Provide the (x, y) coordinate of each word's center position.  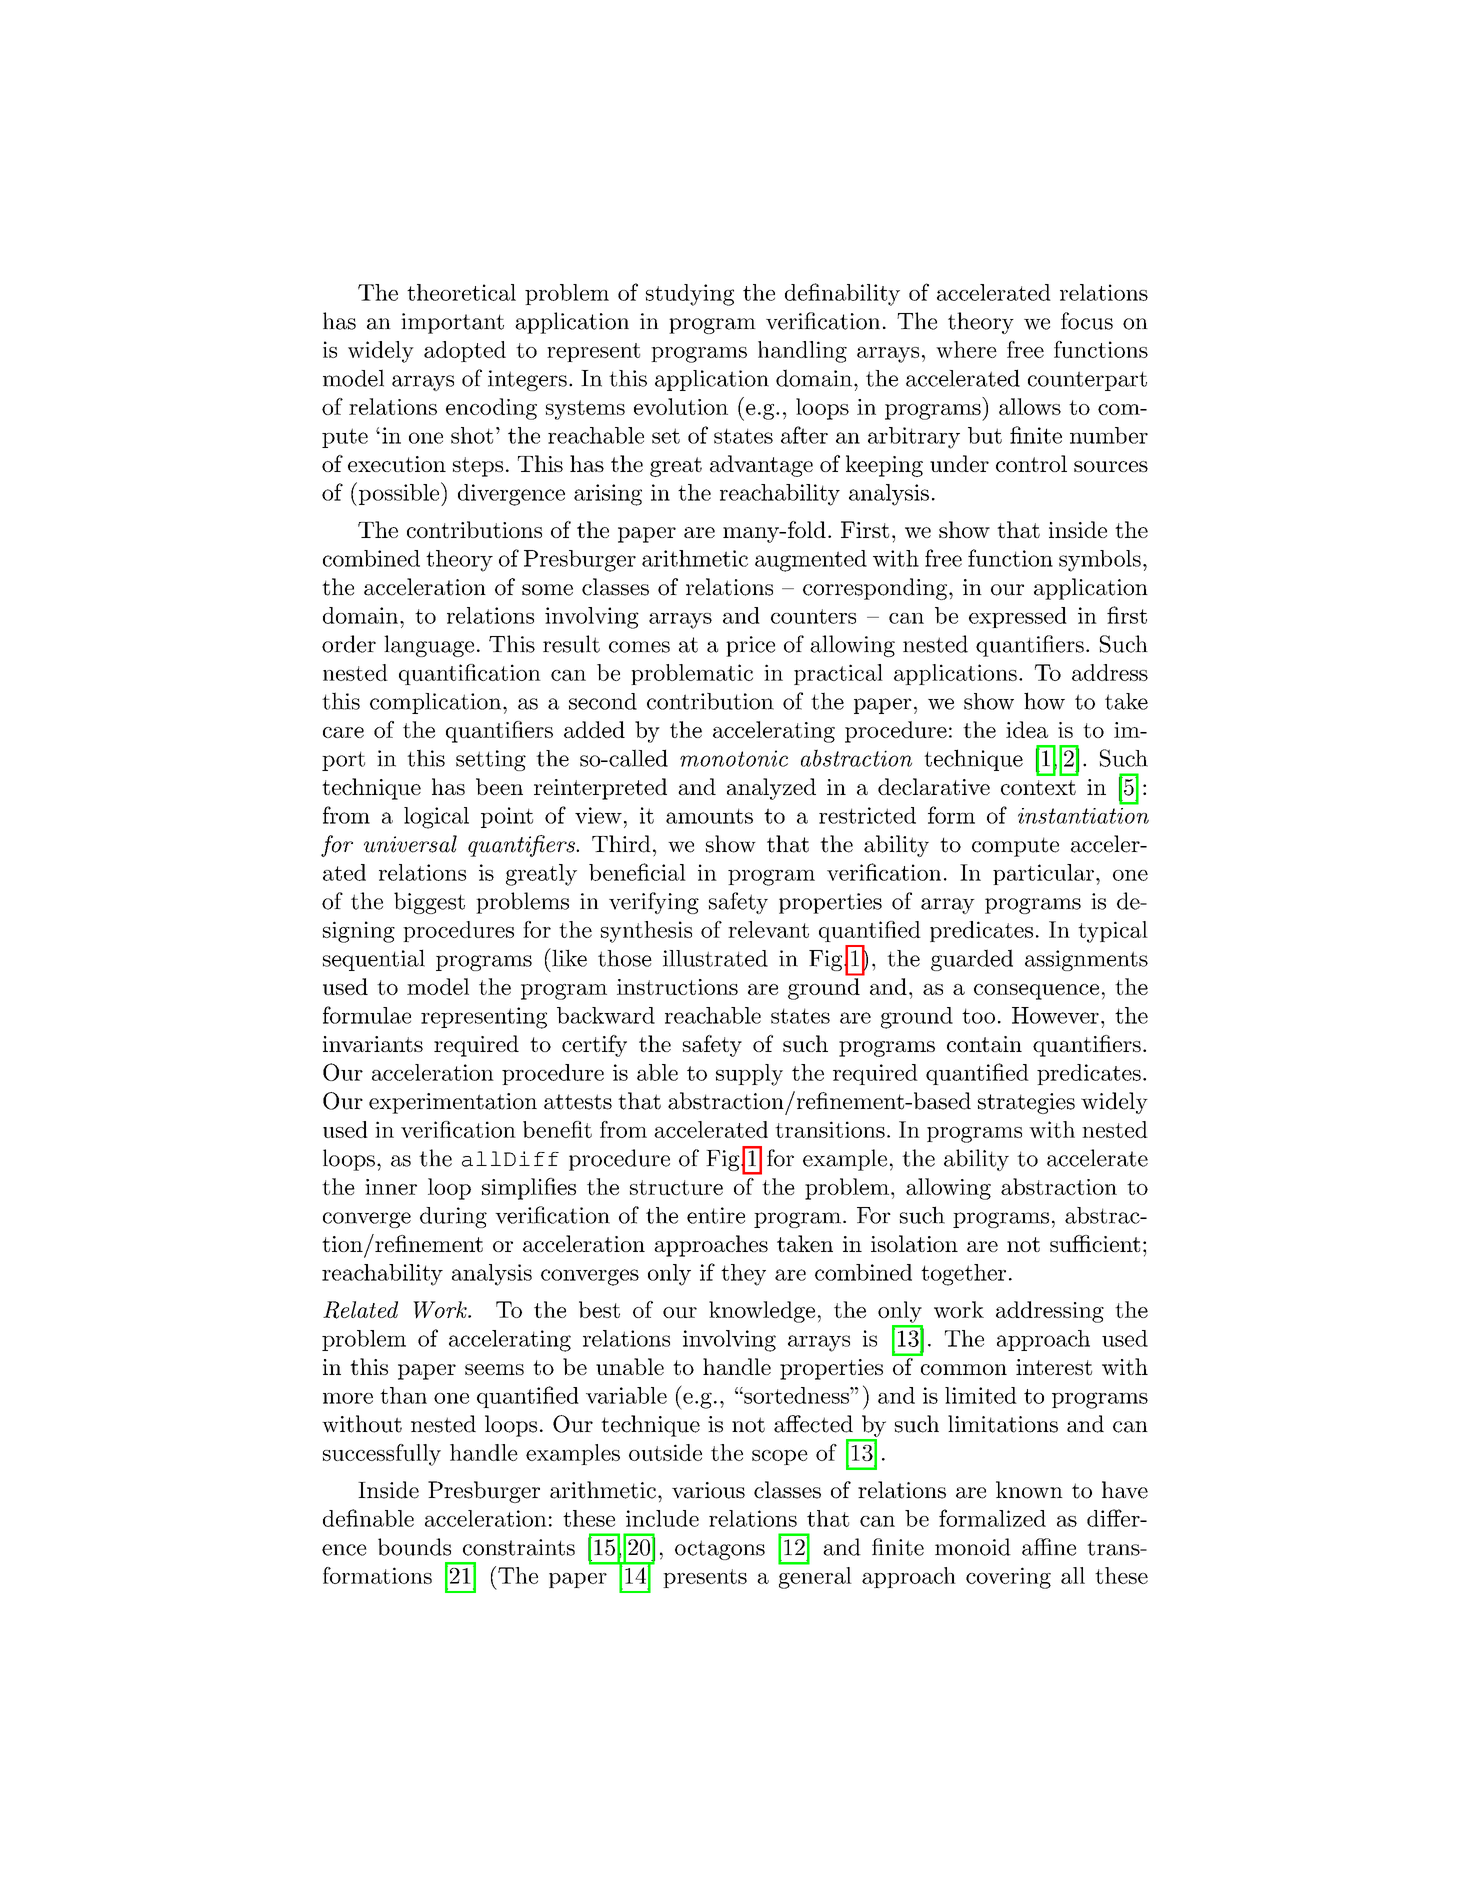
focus (1087, 321)
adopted (465, 351)
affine (1049, 1547)
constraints (519, 1547)
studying (690, 295)
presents (705, 1578)
